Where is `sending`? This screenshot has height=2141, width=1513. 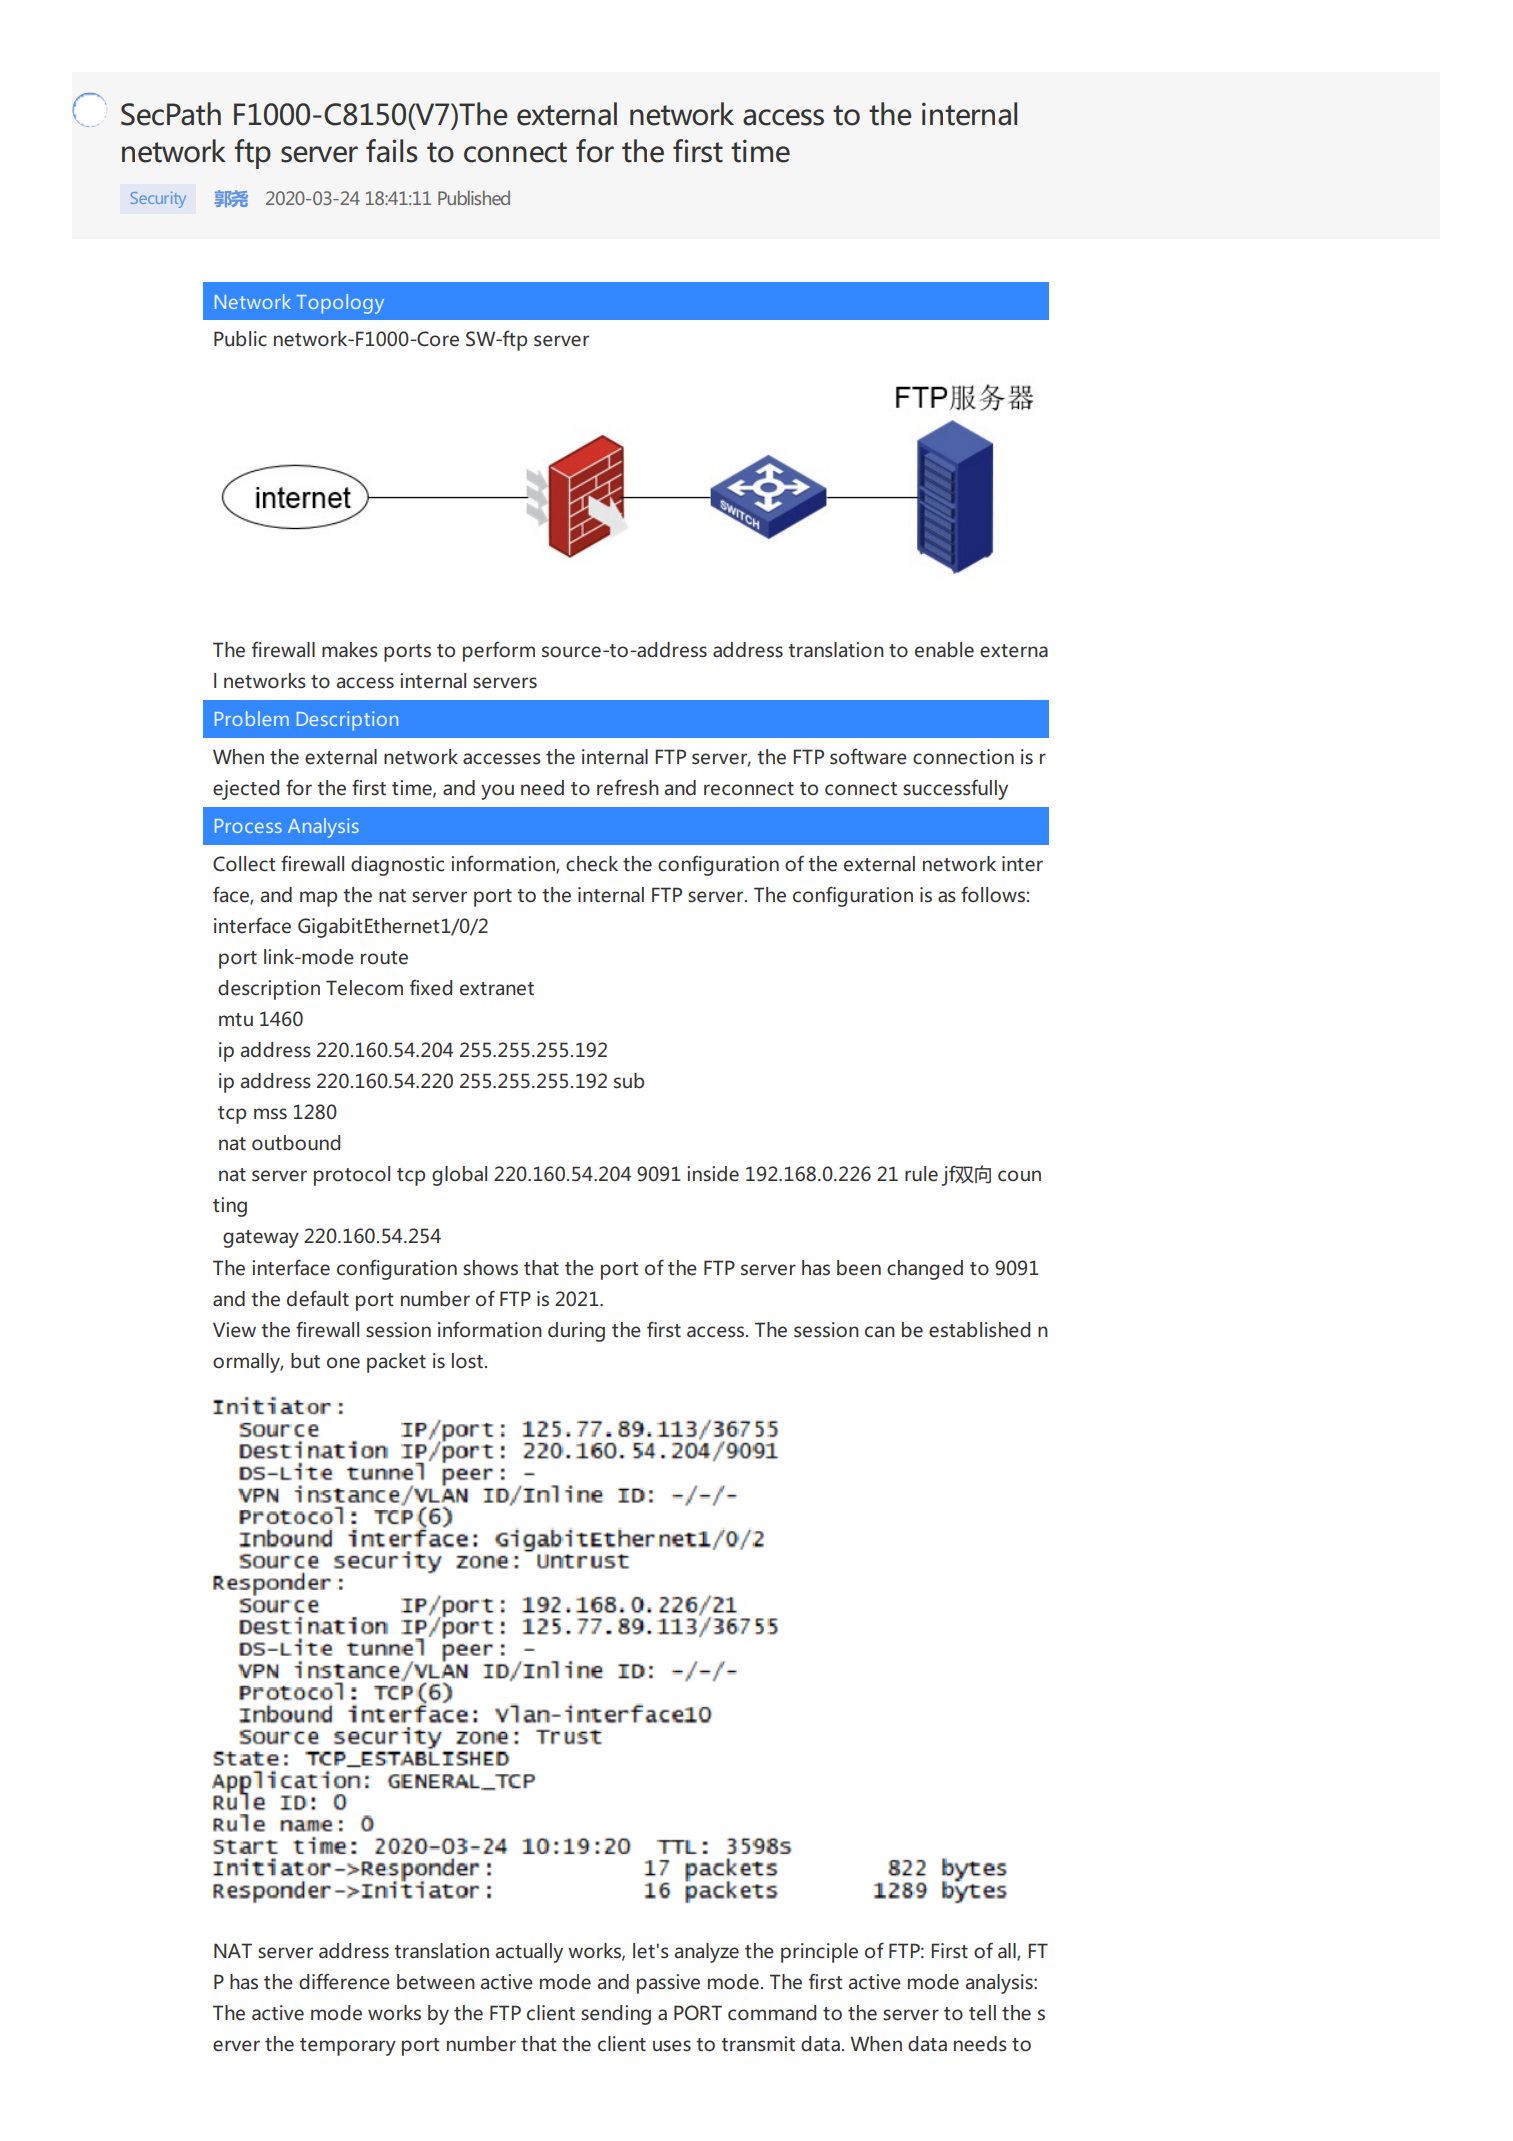 sending is located at coordinates (616, 2015).
